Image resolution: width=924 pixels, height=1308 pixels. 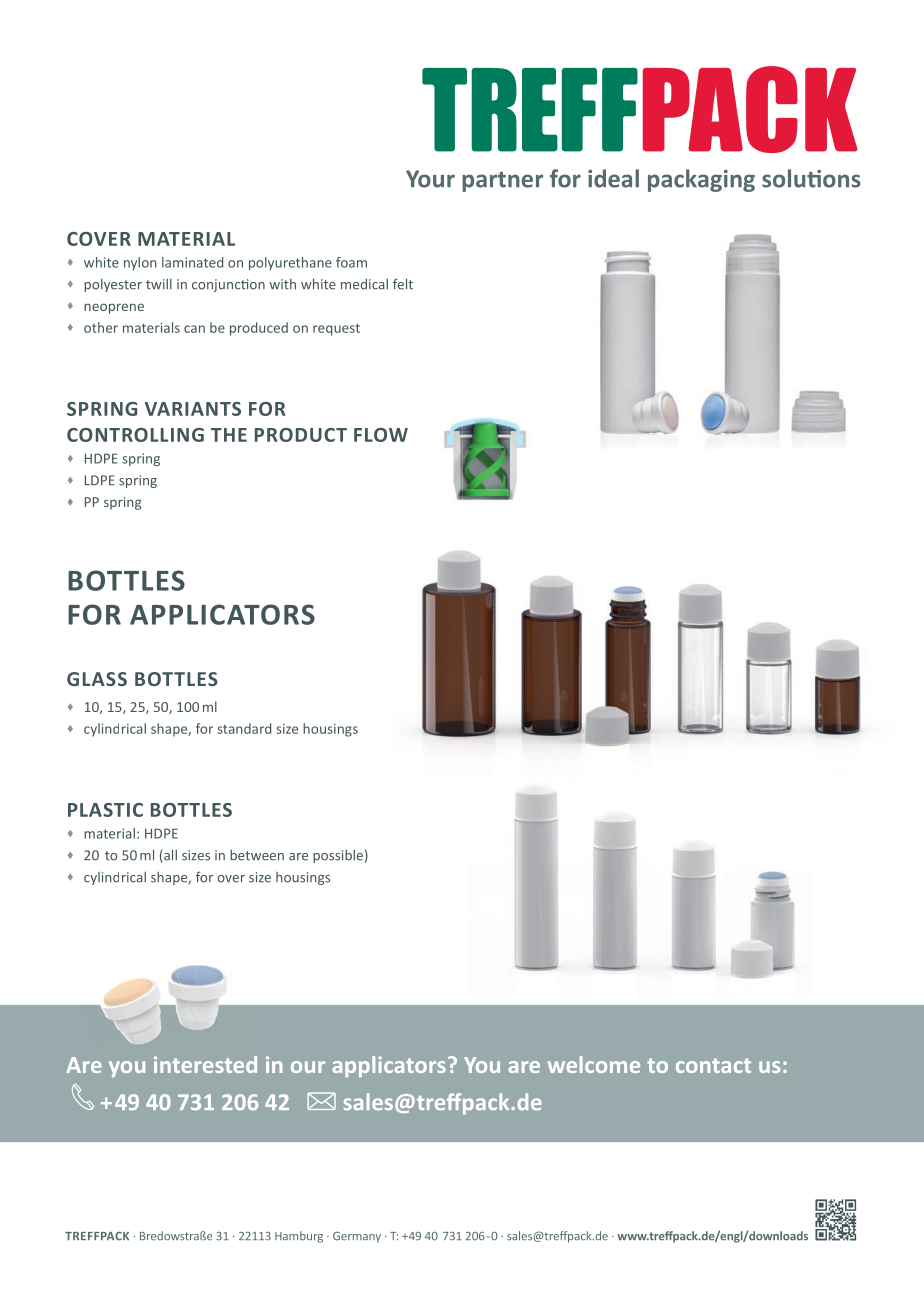 I want to click on Germany, so click(x=357, y=1237).
